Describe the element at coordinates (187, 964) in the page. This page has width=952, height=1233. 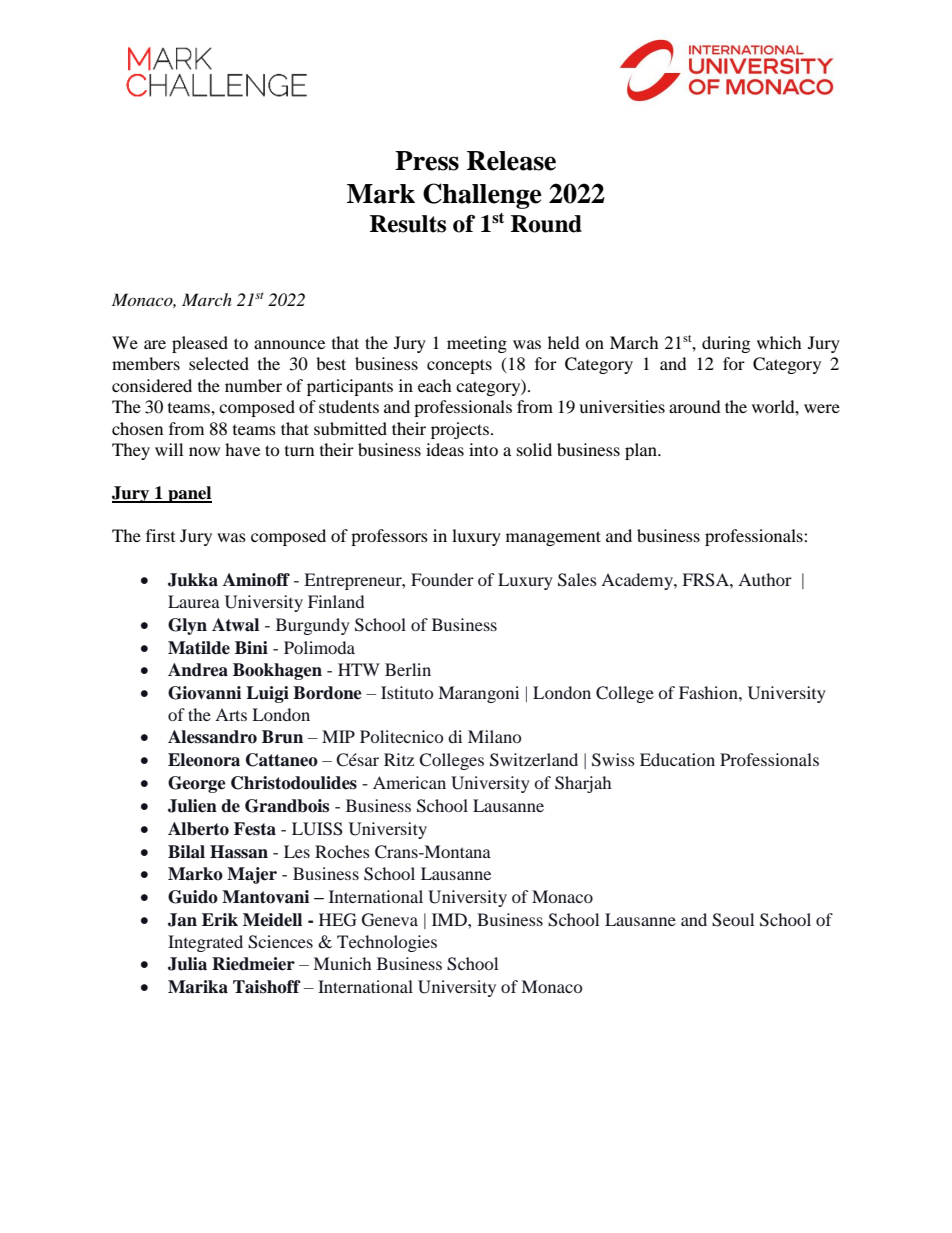
I see `Julia` at that location.
